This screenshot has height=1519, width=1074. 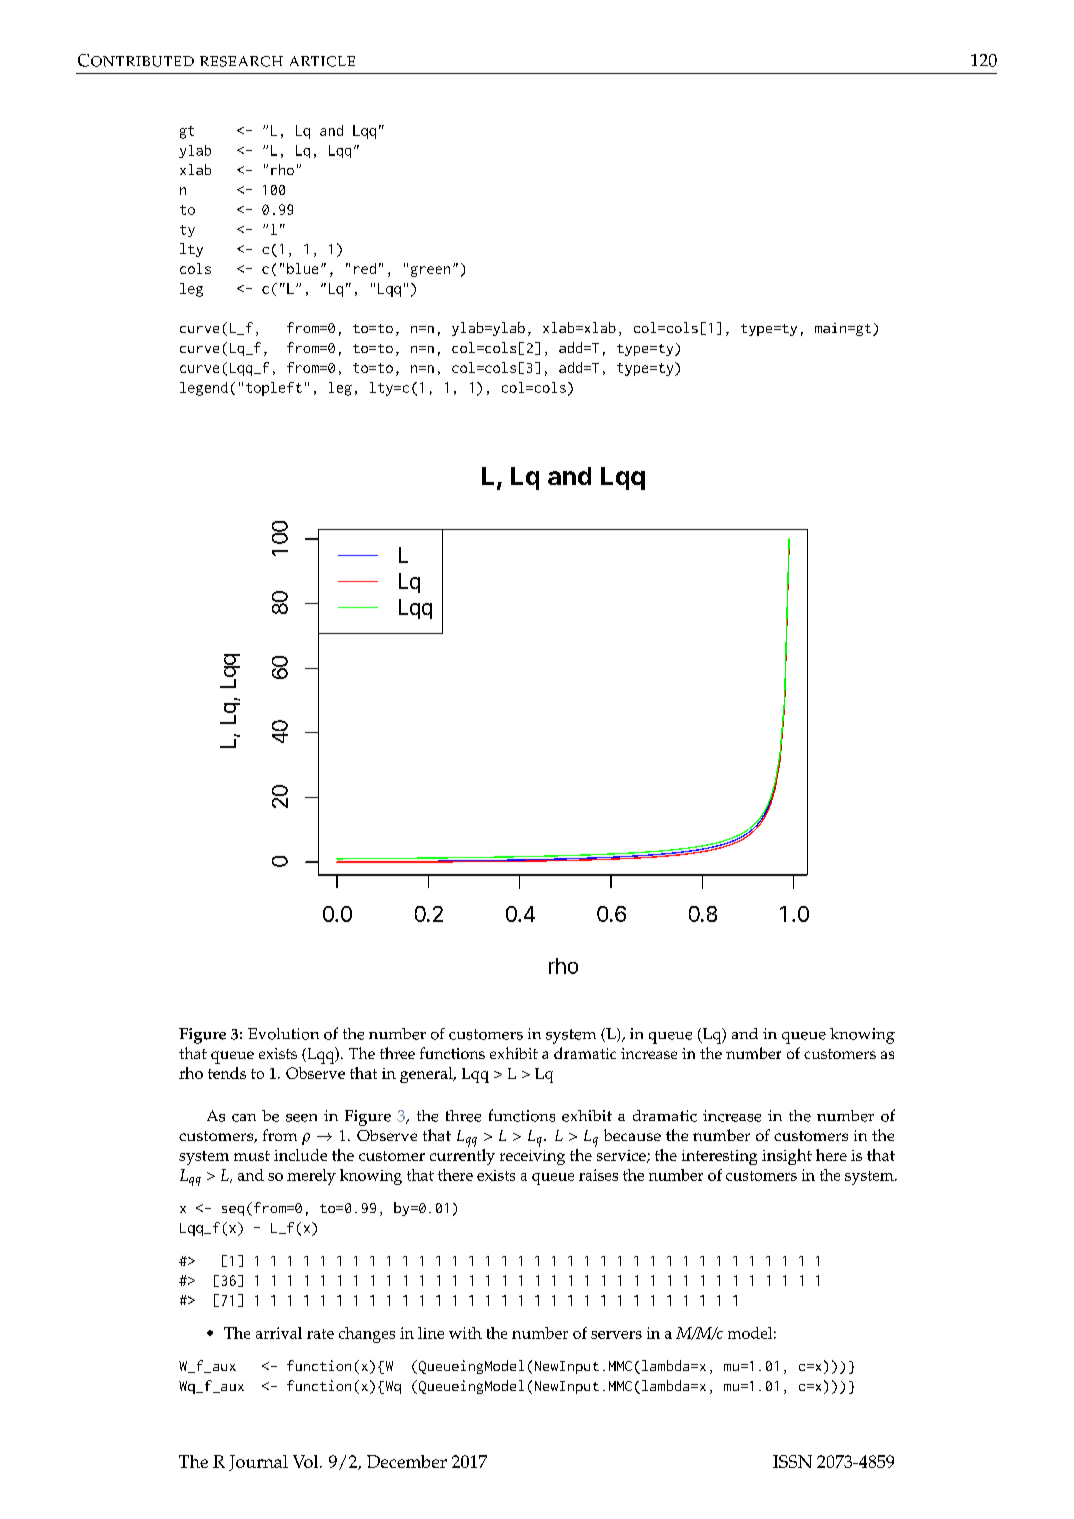 What do you see at coordinates (427, 1075) in the screenshot?
I see `general` at bounding box center [427, 1075].
